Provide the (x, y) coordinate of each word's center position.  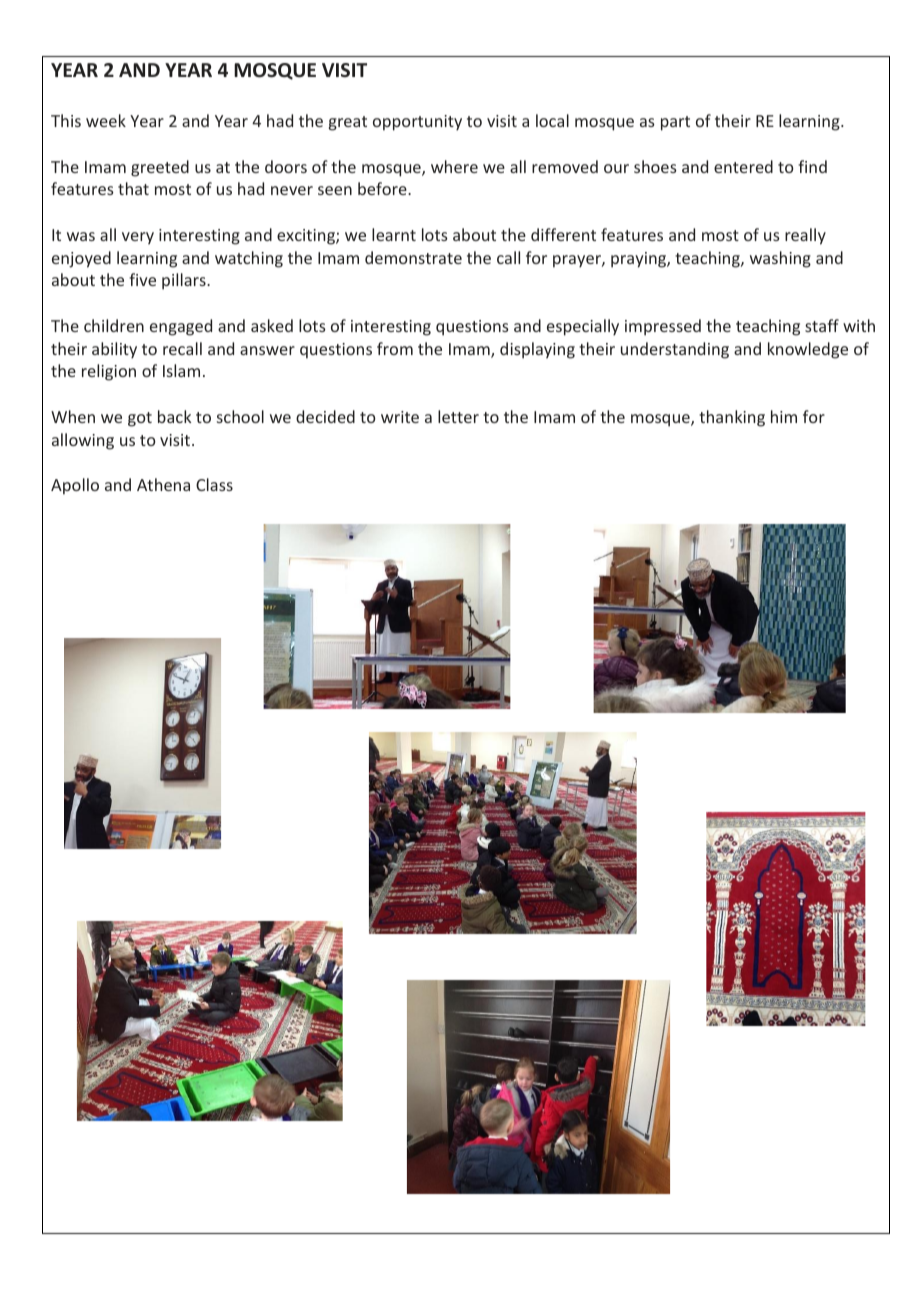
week (106, 120)
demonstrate (413, 257)
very (138, 238)
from (395, 348)
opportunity (417, 123)
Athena (163, 484)
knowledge (808, 350)
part (675, 123)
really (805, 236)
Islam (181, 370)
